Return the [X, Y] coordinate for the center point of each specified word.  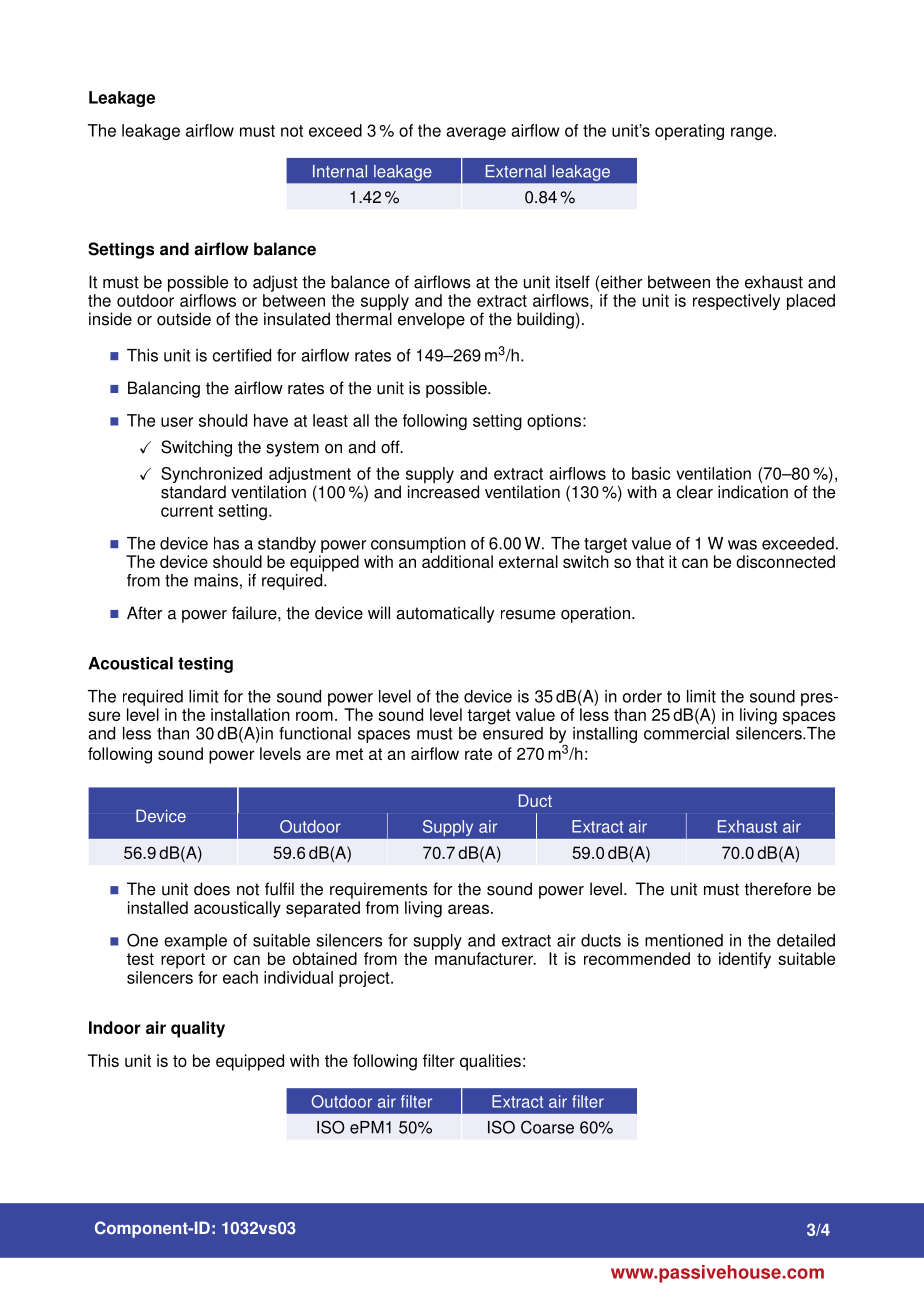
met [349, 754]
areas [470, 909]
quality [198, 1029]
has [226, 543]
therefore [777, 889]
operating [689, 132]
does [212, 889]
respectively [736, 302]
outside [184, 319]
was [742, 545]
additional [457, 561]
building [545, 320]
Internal [340, 171]
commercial [686, 733]
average [476, 133]
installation [250, 714]
